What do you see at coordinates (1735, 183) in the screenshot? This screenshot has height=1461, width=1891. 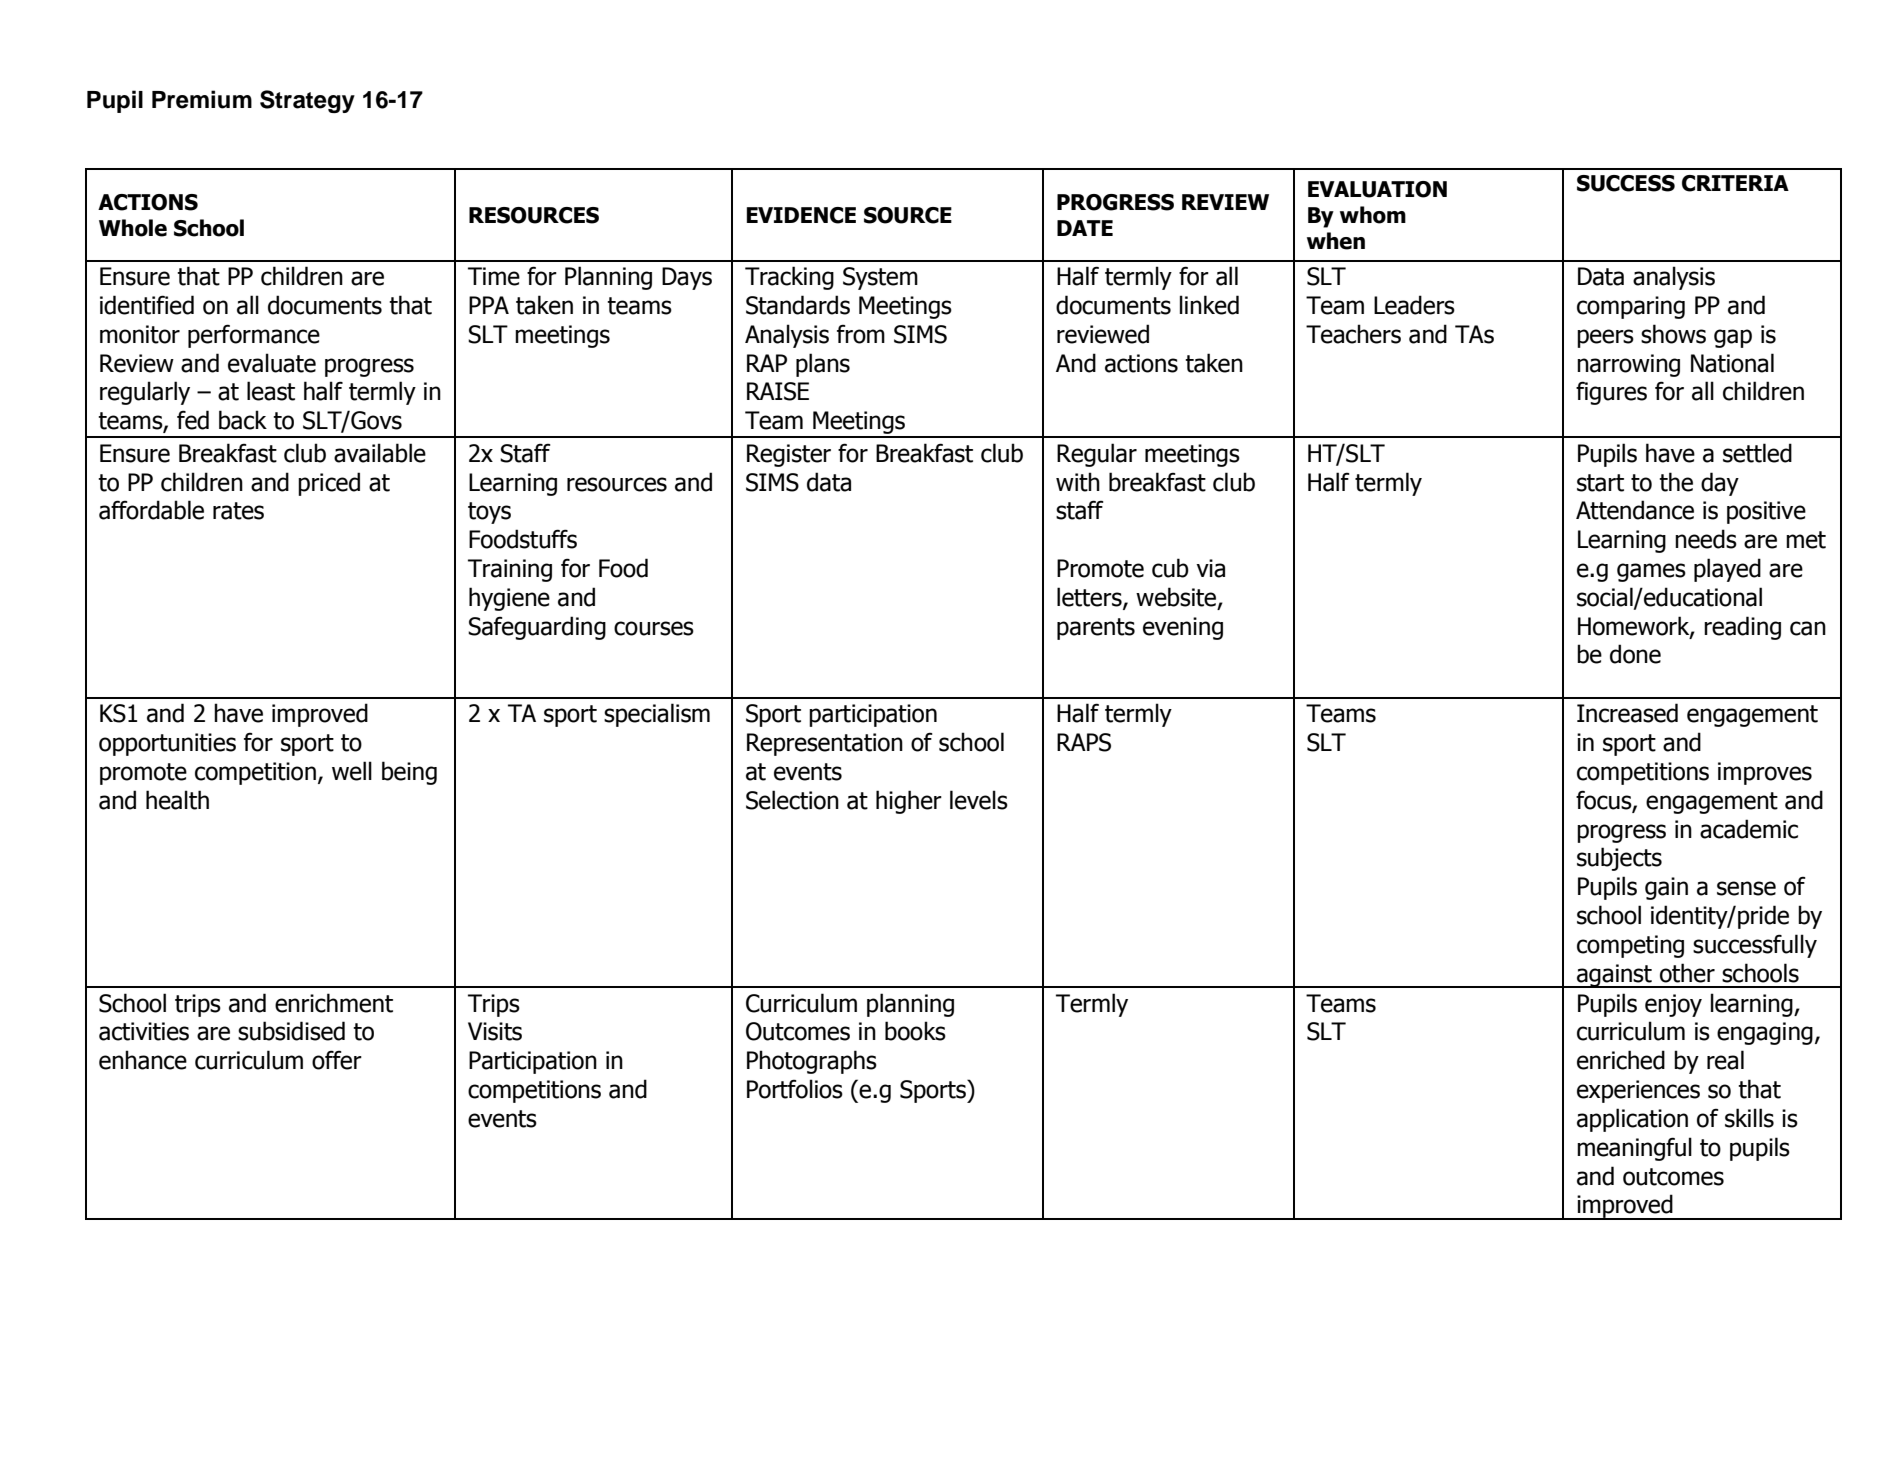 I see `CRITERIA` at bounding box center [1735, 183].
